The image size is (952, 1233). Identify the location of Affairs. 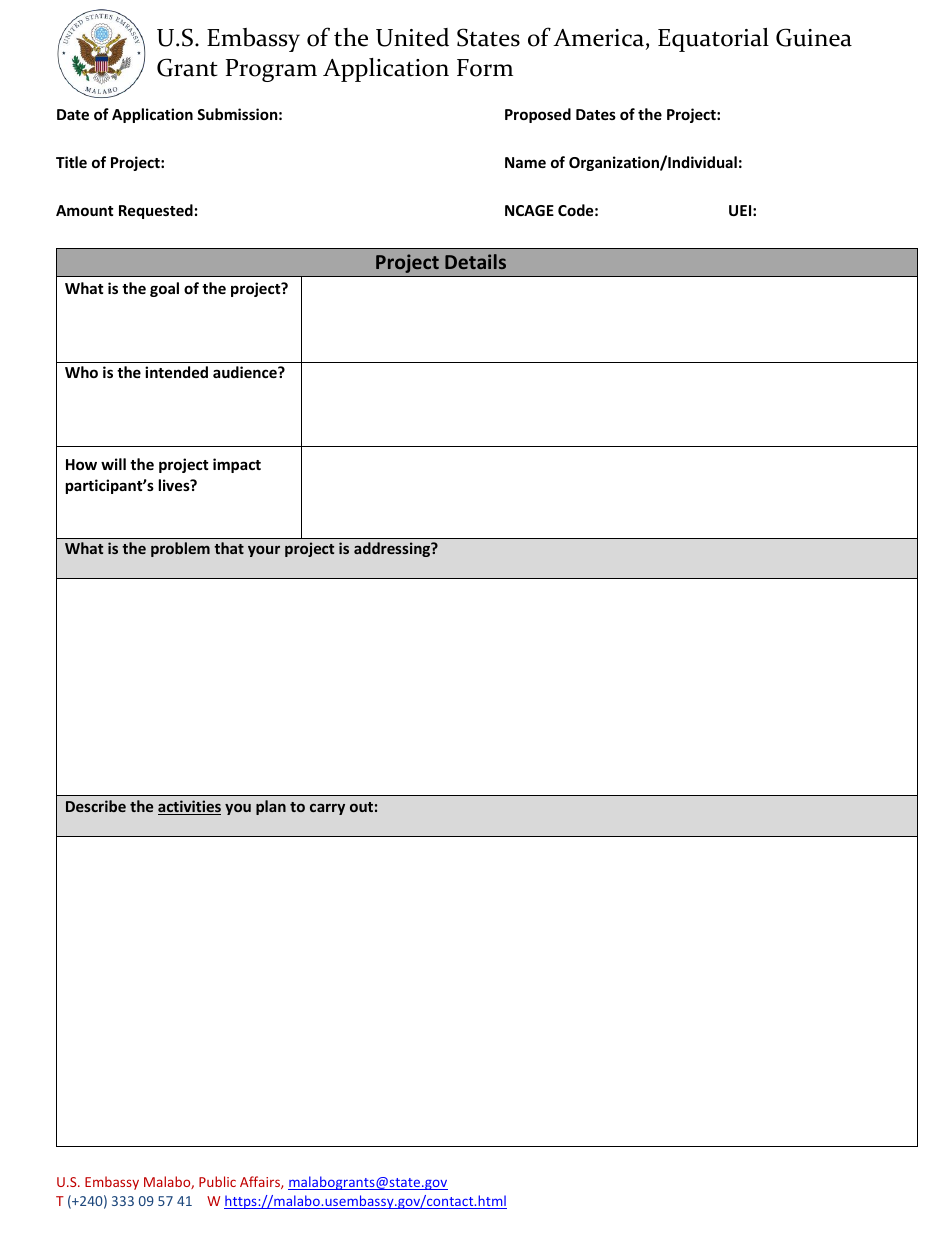
(261, 1182).
